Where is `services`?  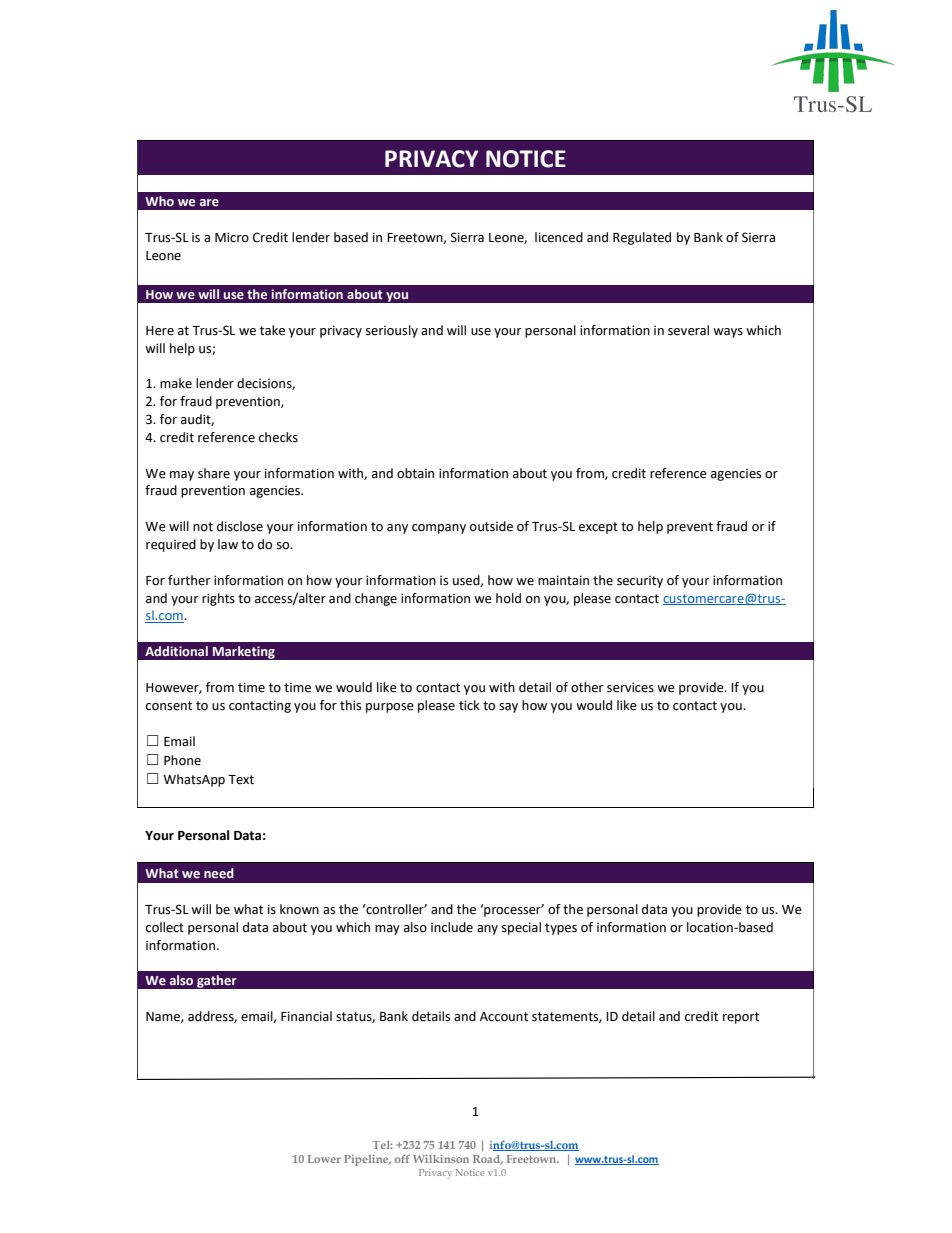
services is located at coordinates (630, 687).
